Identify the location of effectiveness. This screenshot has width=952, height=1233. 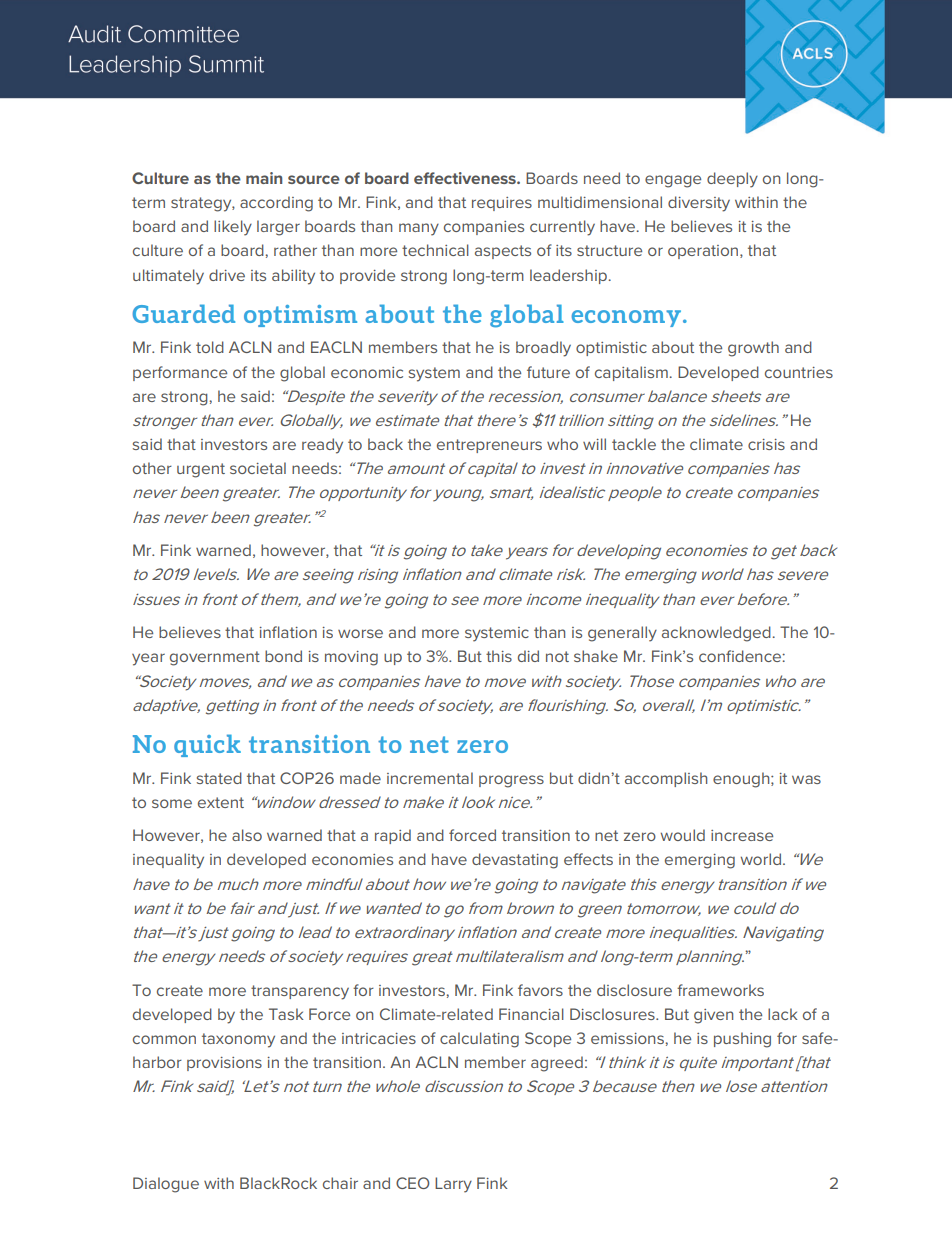
(466, 178).
